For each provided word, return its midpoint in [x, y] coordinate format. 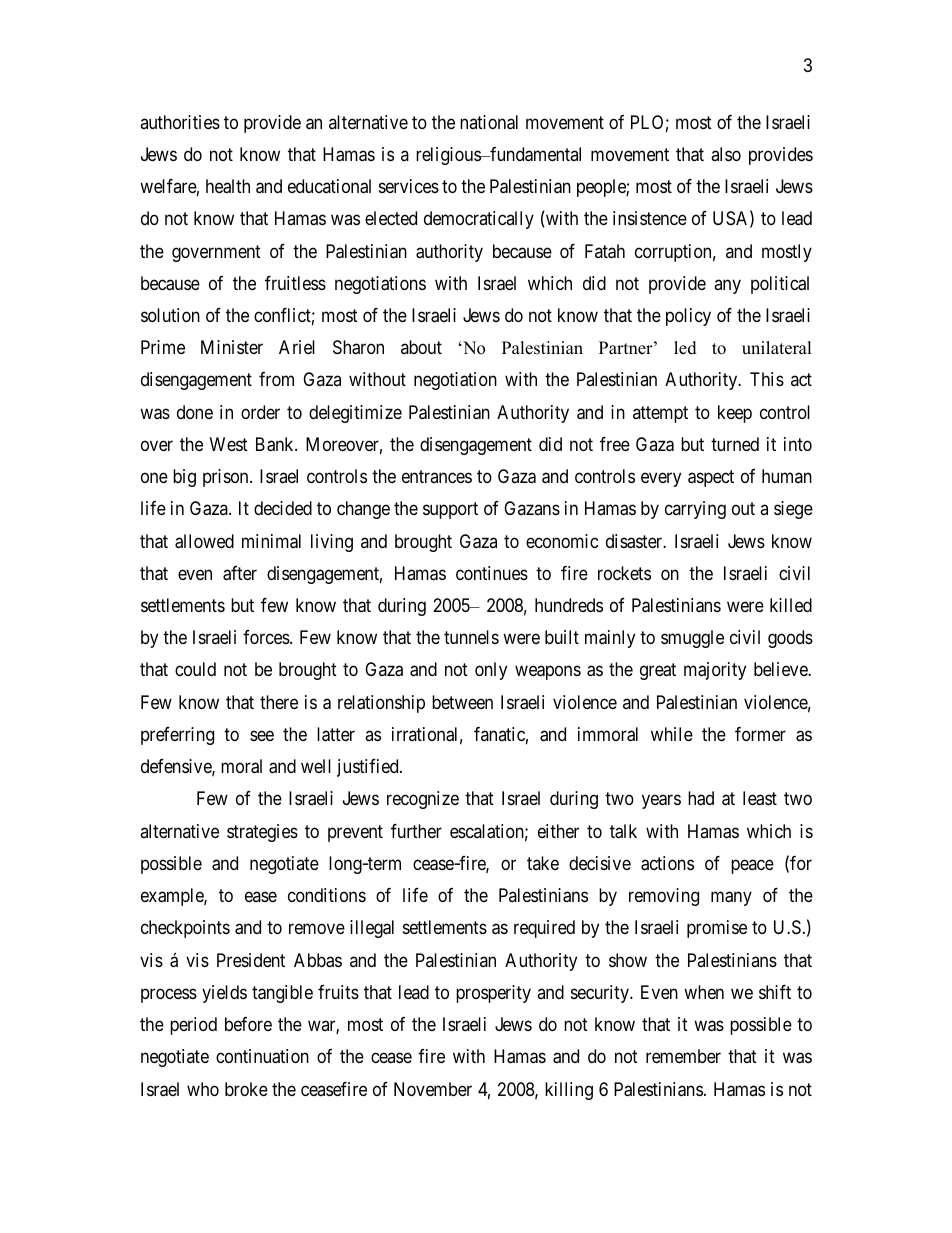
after [240, 573]
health [228, 186]
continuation [262, 1056]
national [489, 122]
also [726, 154]
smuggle [692, 639]
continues [492, 573]
